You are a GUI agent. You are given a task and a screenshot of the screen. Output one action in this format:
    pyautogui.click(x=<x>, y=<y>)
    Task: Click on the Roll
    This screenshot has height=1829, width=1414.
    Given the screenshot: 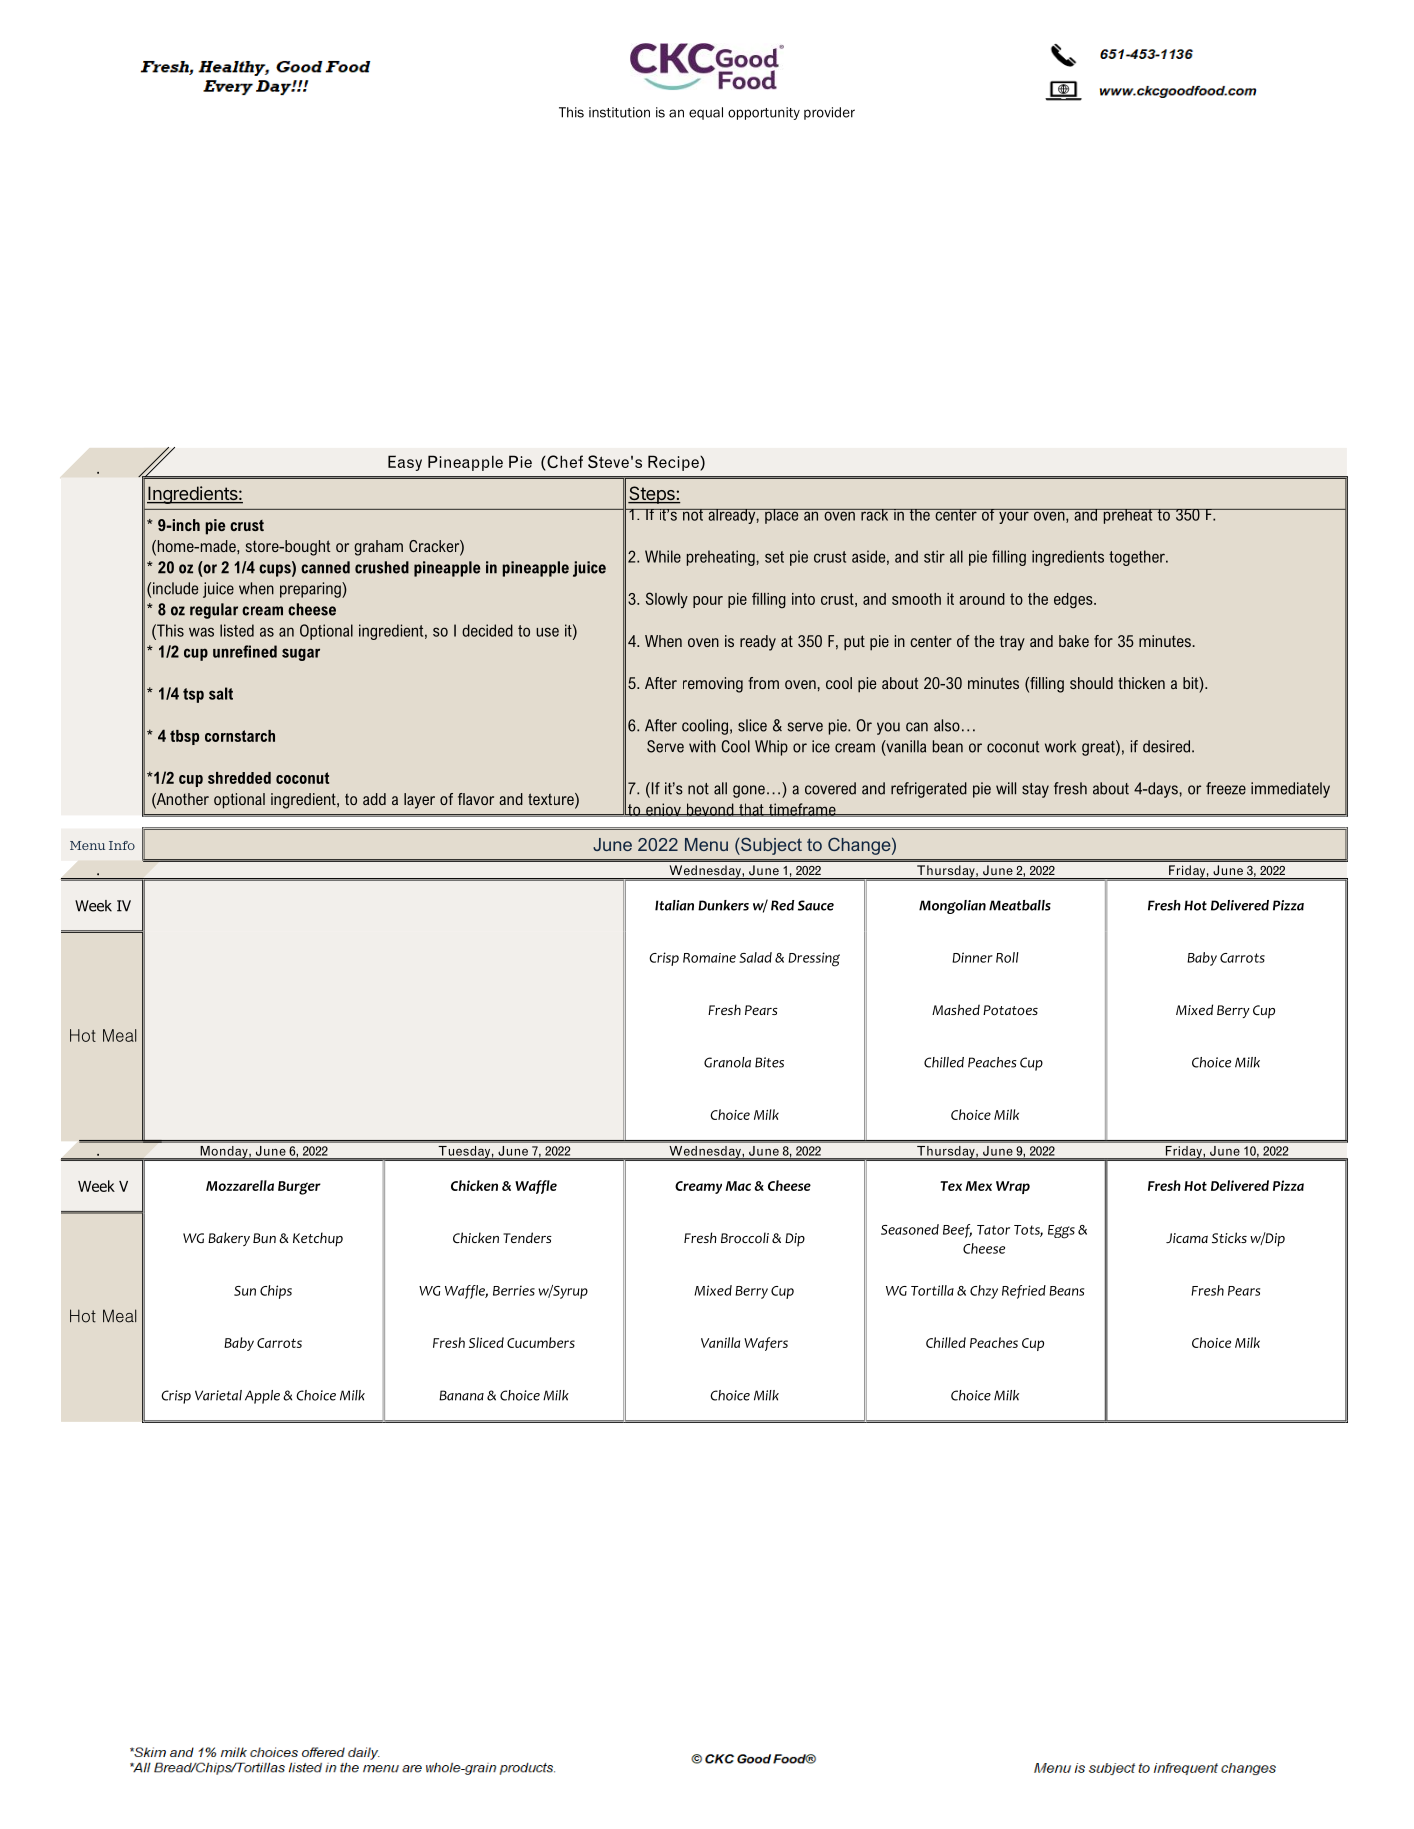 What is the action you would take?
    pyautogui.click(x=1007, y=957)
